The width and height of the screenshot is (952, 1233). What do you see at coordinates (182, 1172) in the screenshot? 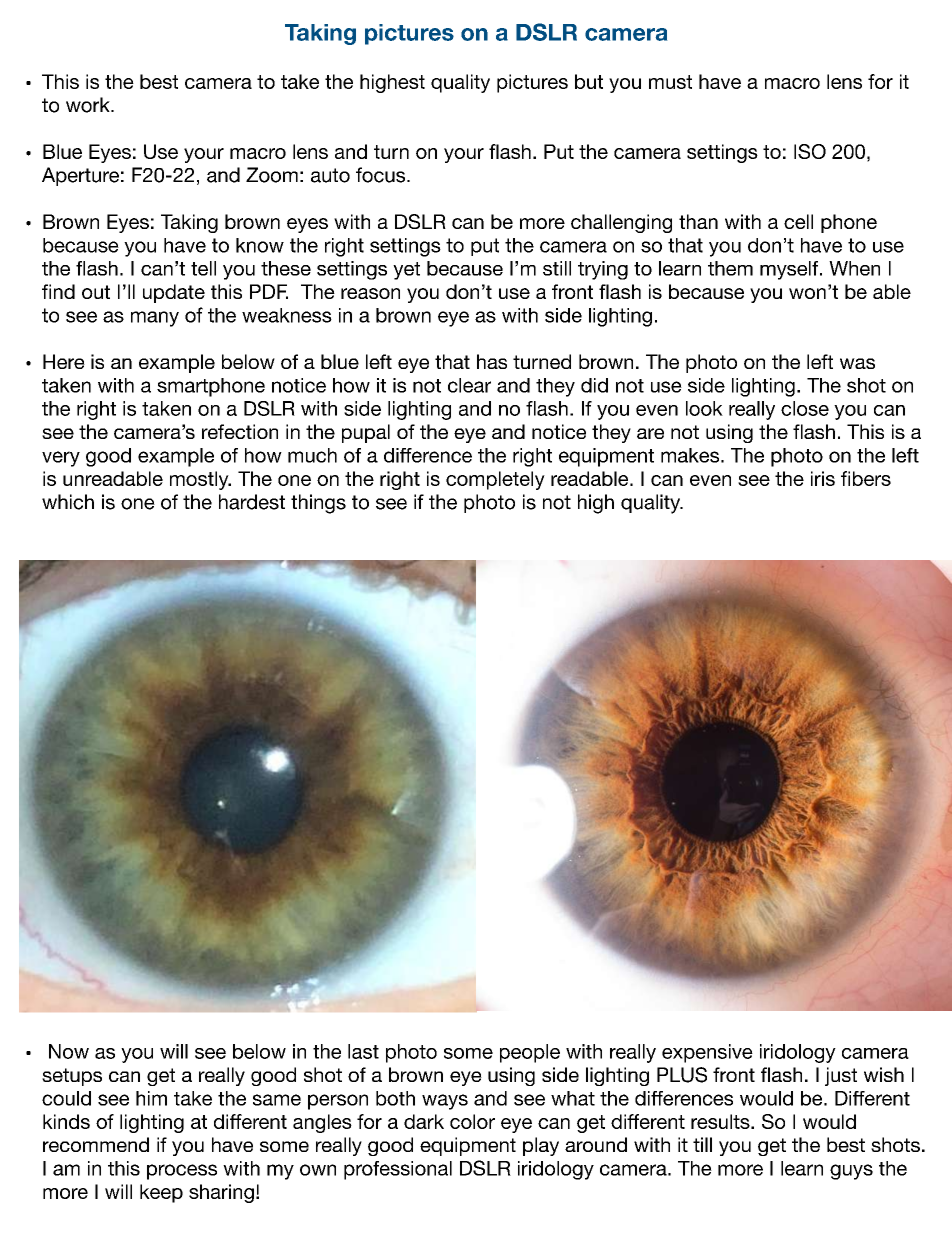
I see `process` at bounding box center [182, 1172].
